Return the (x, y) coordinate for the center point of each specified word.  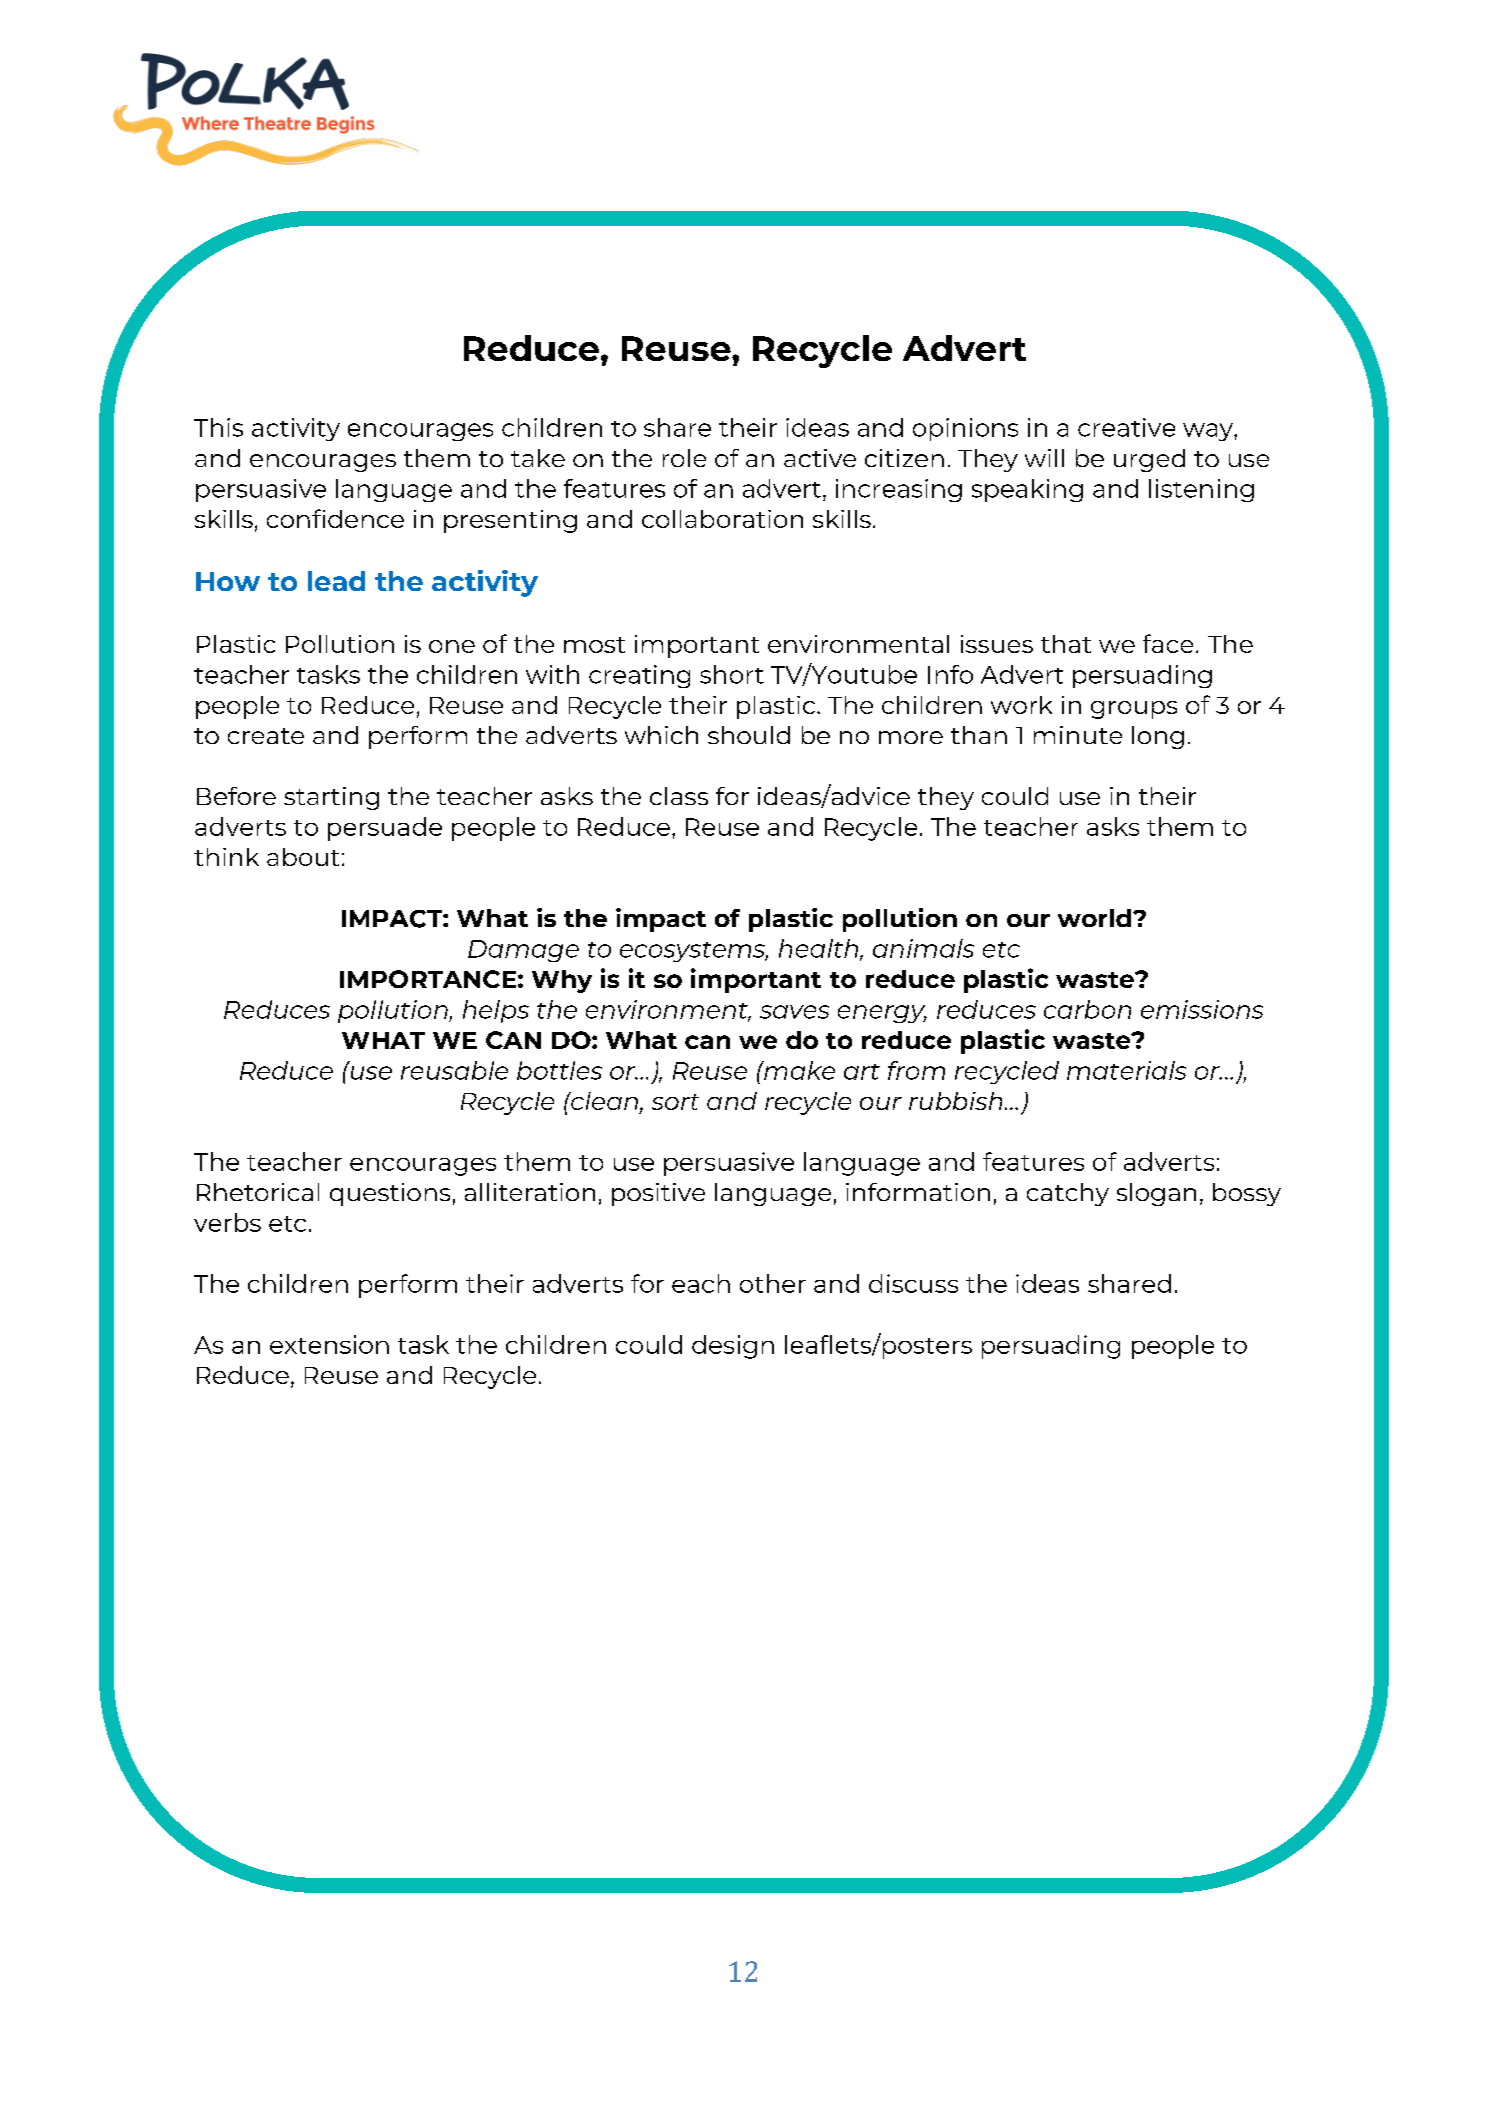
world (1094, 918)
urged (1149, 460)
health (820, 949)
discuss (913, 1283)
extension (329, 1344)
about (303, 857)
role (684, 458)
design (733, 1347)
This (218, 427)
